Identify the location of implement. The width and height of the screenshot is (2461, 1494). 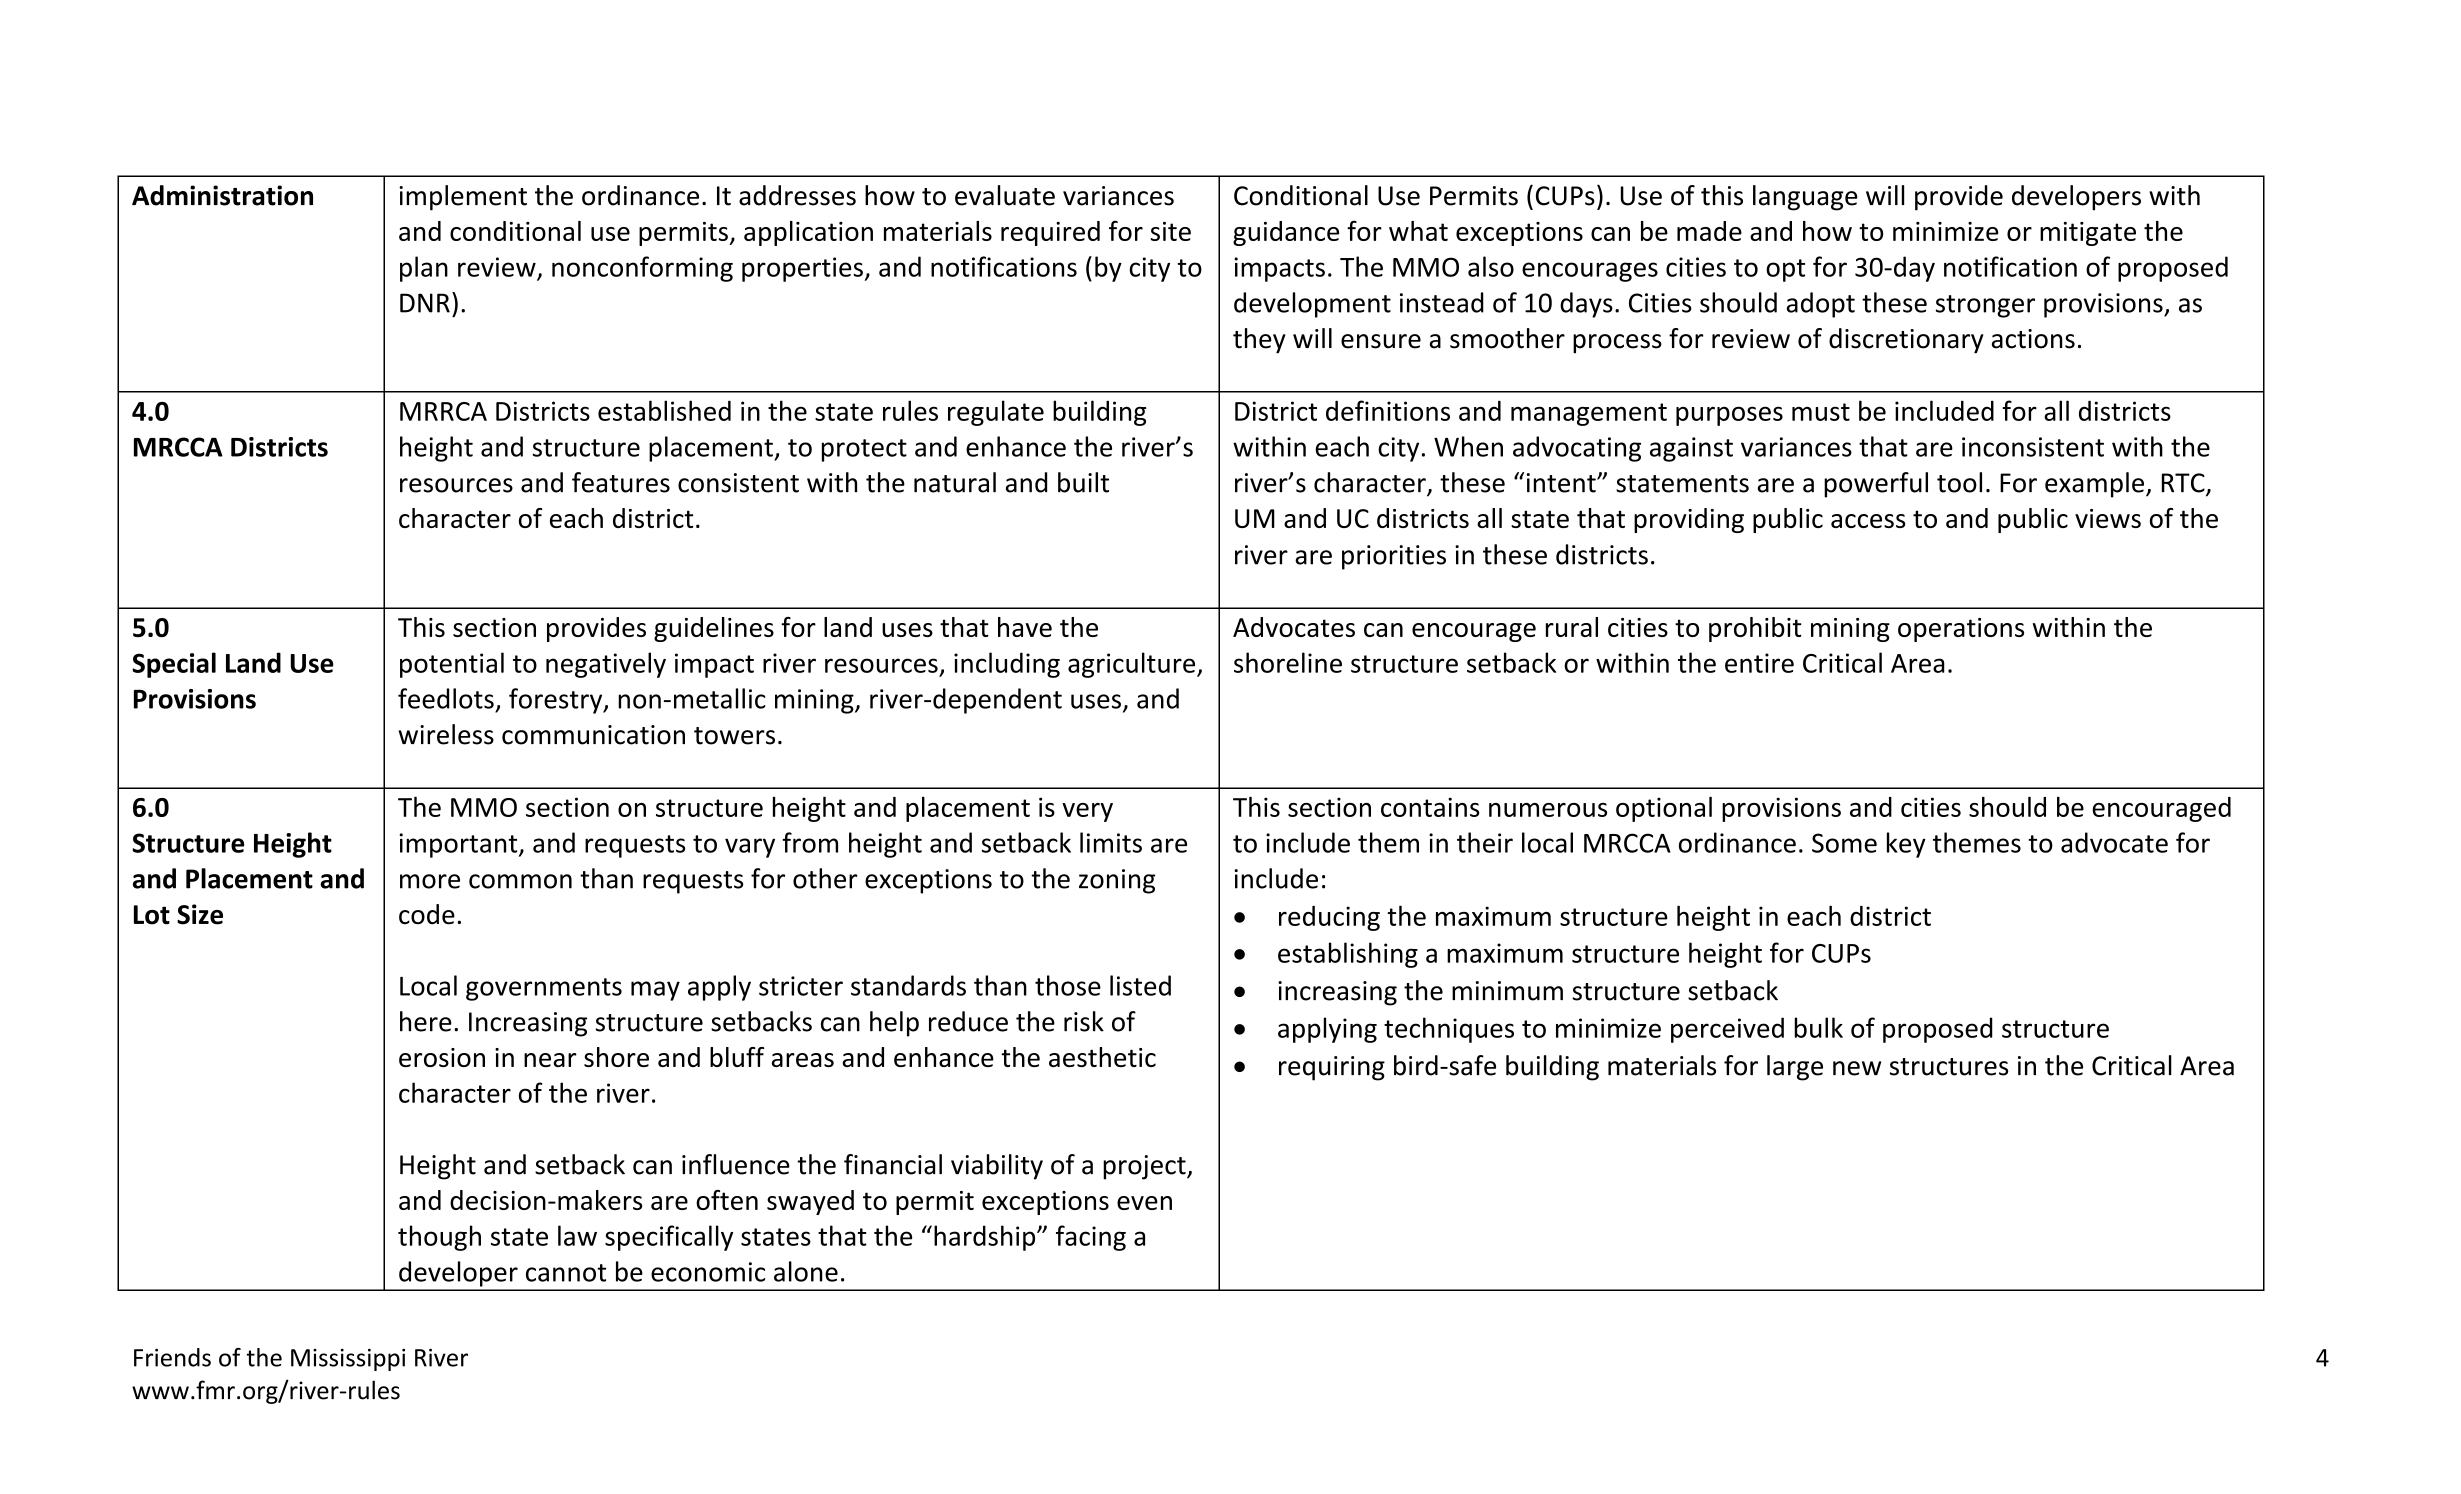
(463, 198).
